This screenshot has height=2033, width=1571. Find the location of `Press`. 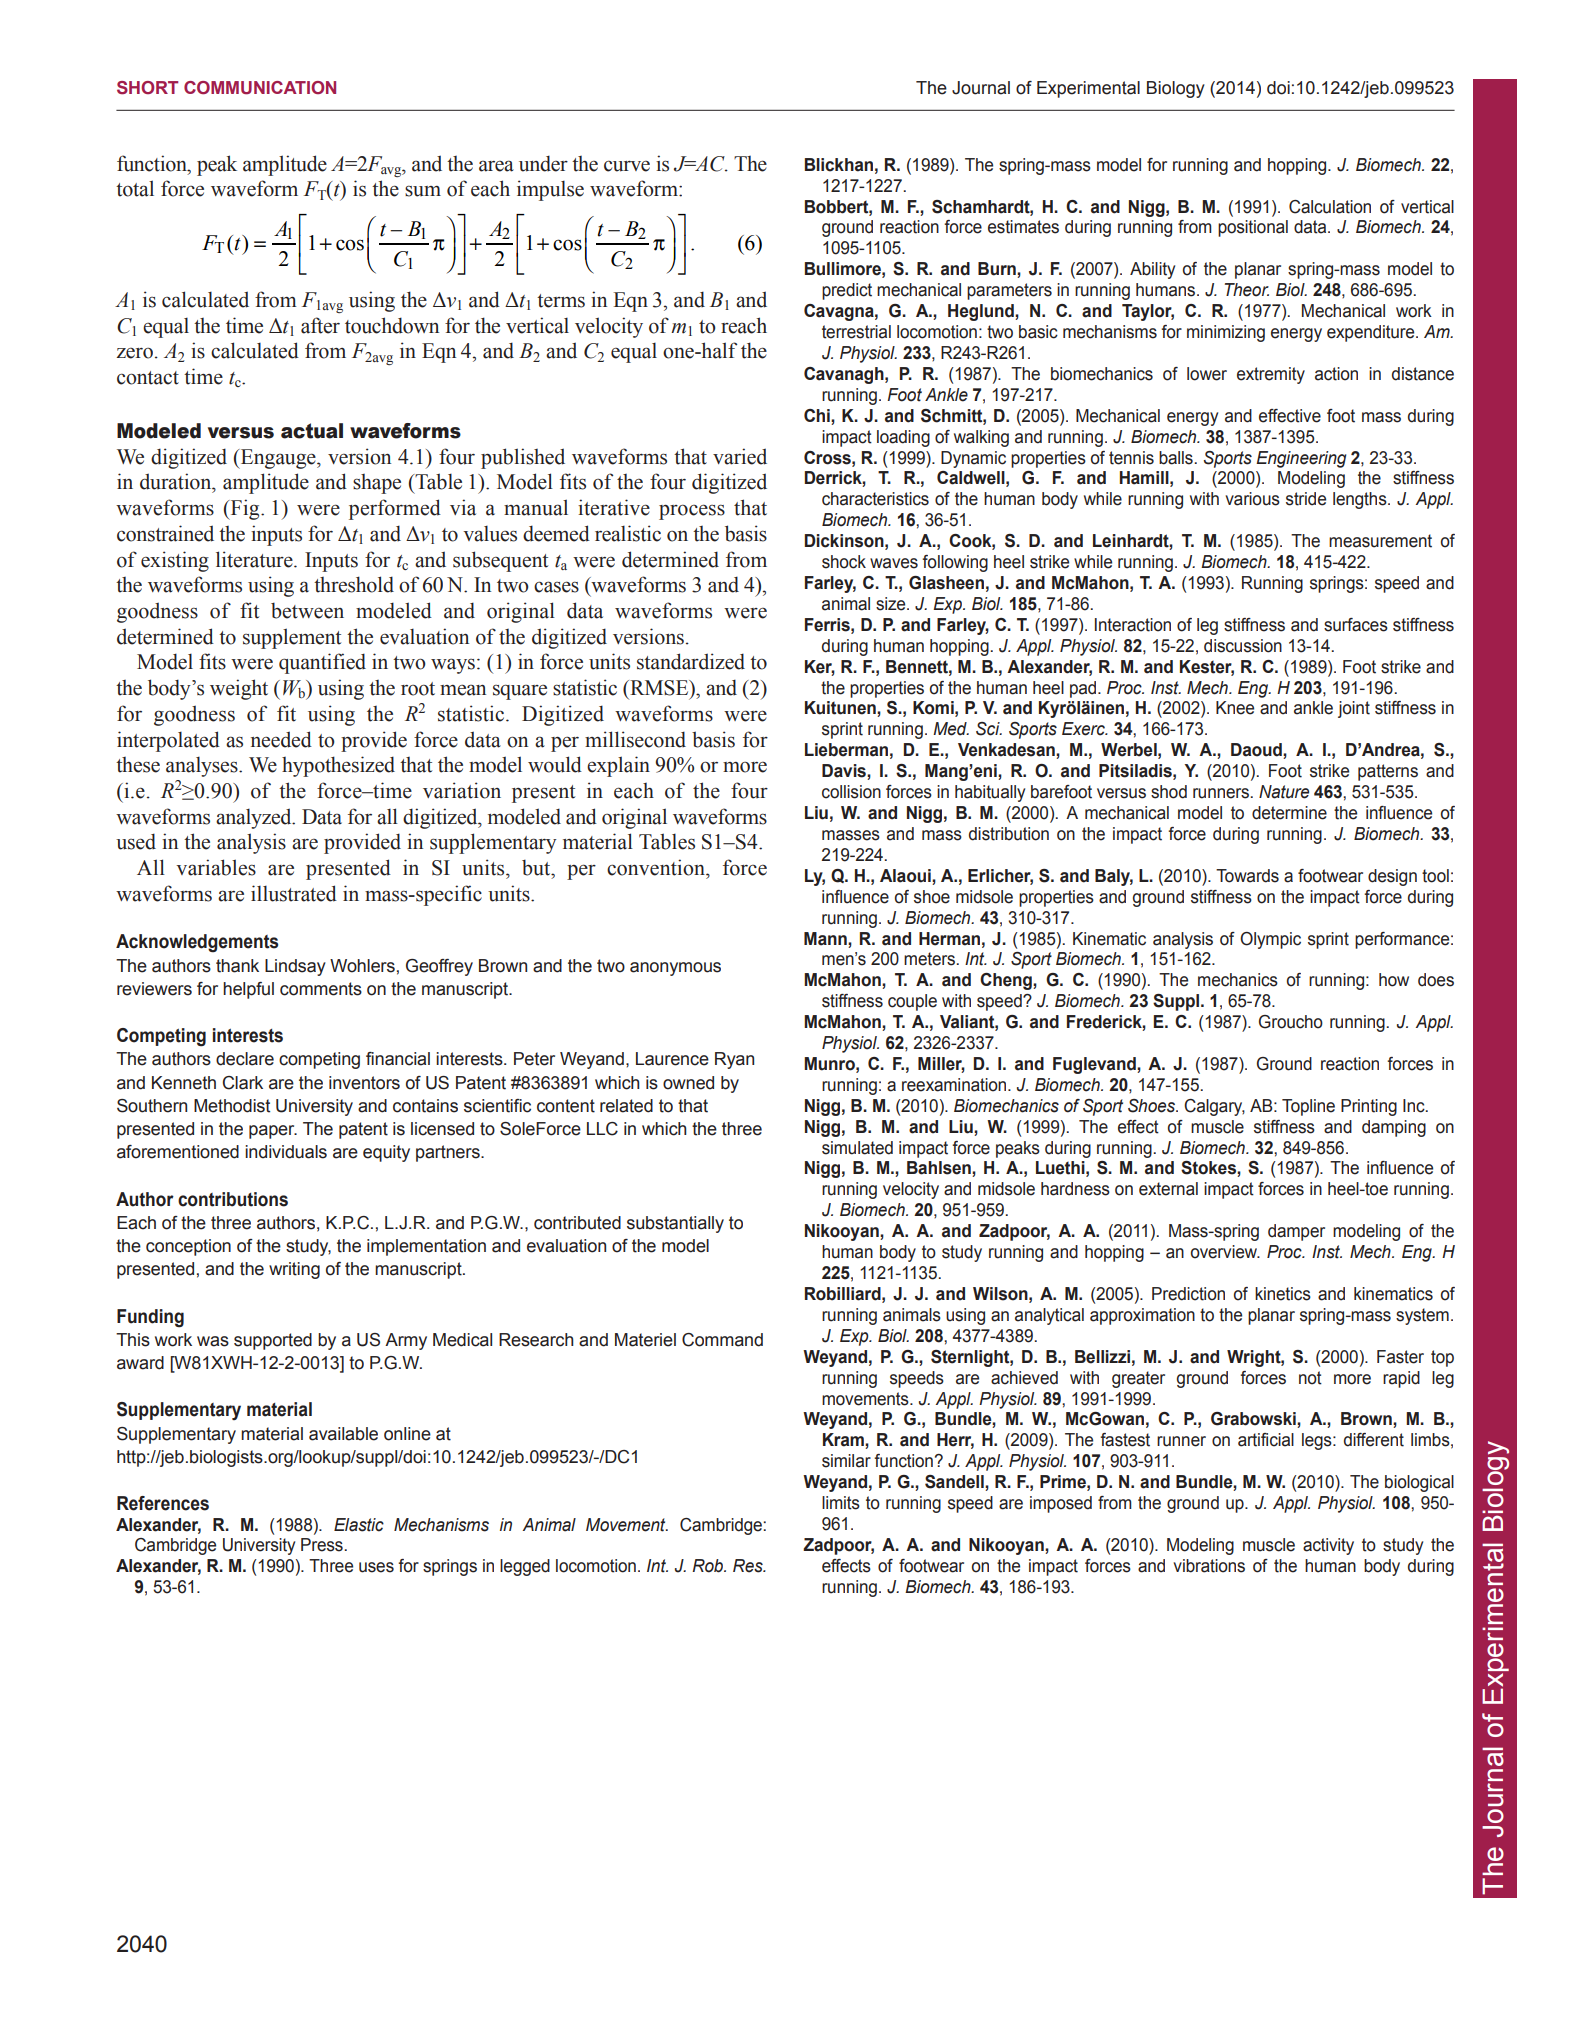

Press is located at coordinates (323, 1545).
